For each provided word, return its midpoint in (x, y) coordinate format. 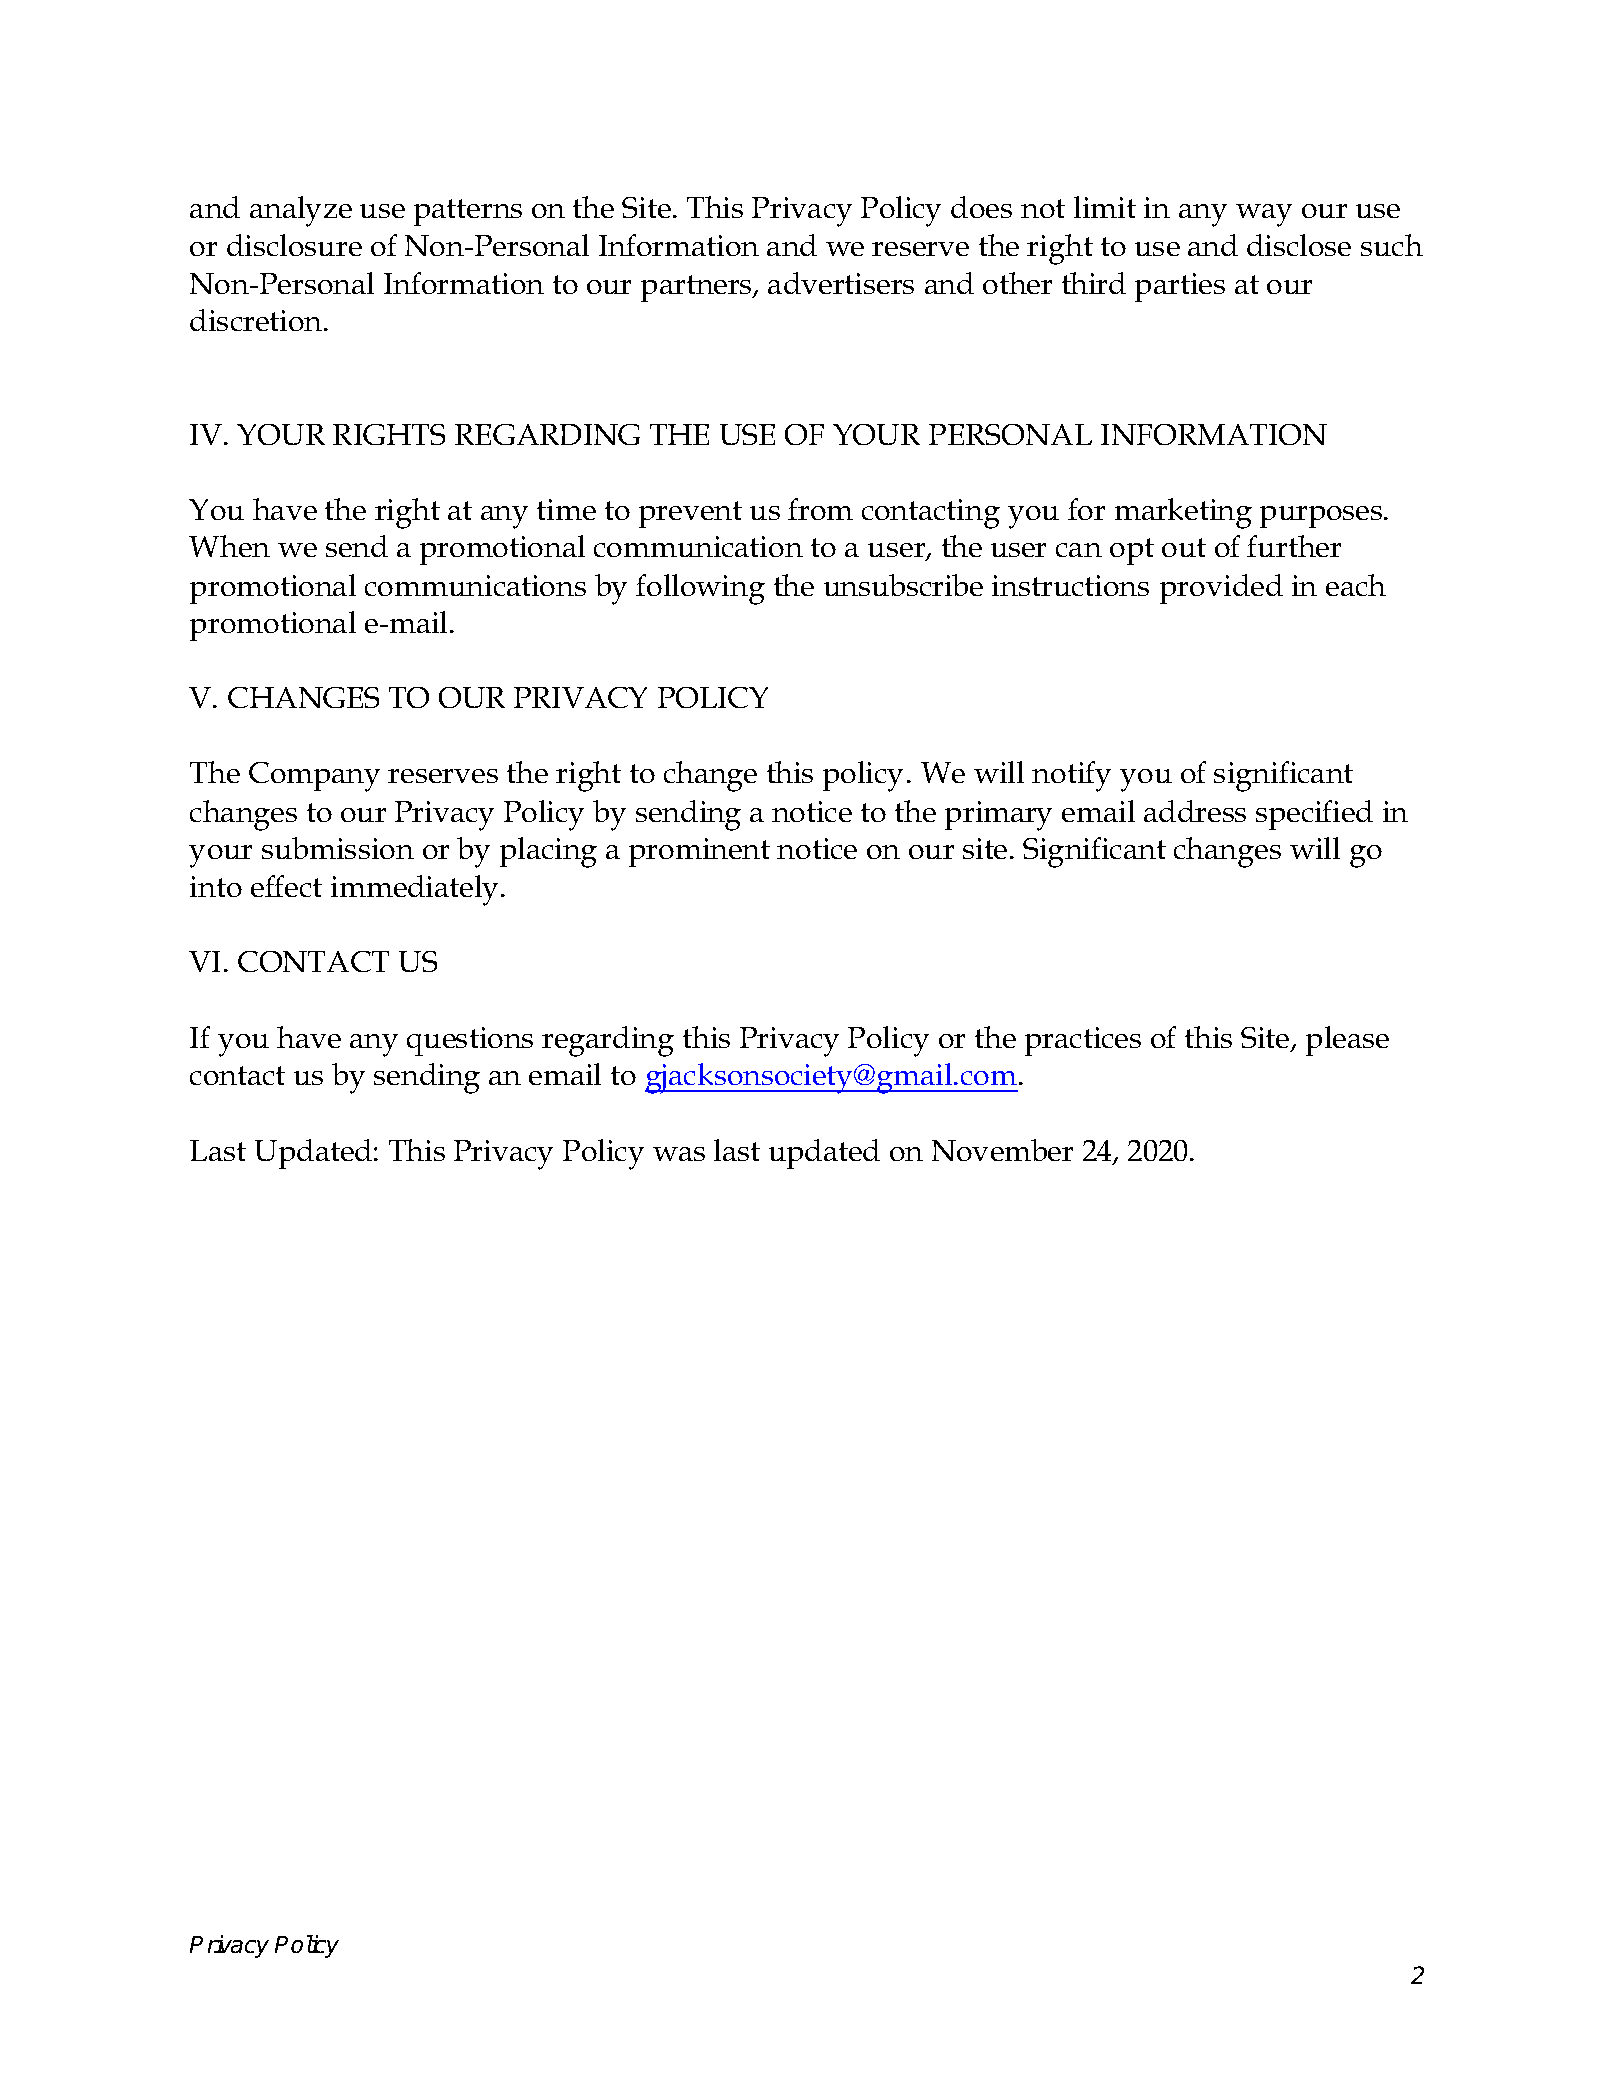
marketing (1183, 513)
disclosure (294, 245)
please (1347, 1041)
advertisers (841, 283)
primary (998, 816)
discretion (257, 320)
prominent (699, 852)
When (229, 546)
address (1195, 811)
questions (470, 1041)
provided (1221, 589)
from (820, 509)
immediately (414, 890)
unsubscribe (903, 585)
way (1264, 215)
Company (314, 777)
